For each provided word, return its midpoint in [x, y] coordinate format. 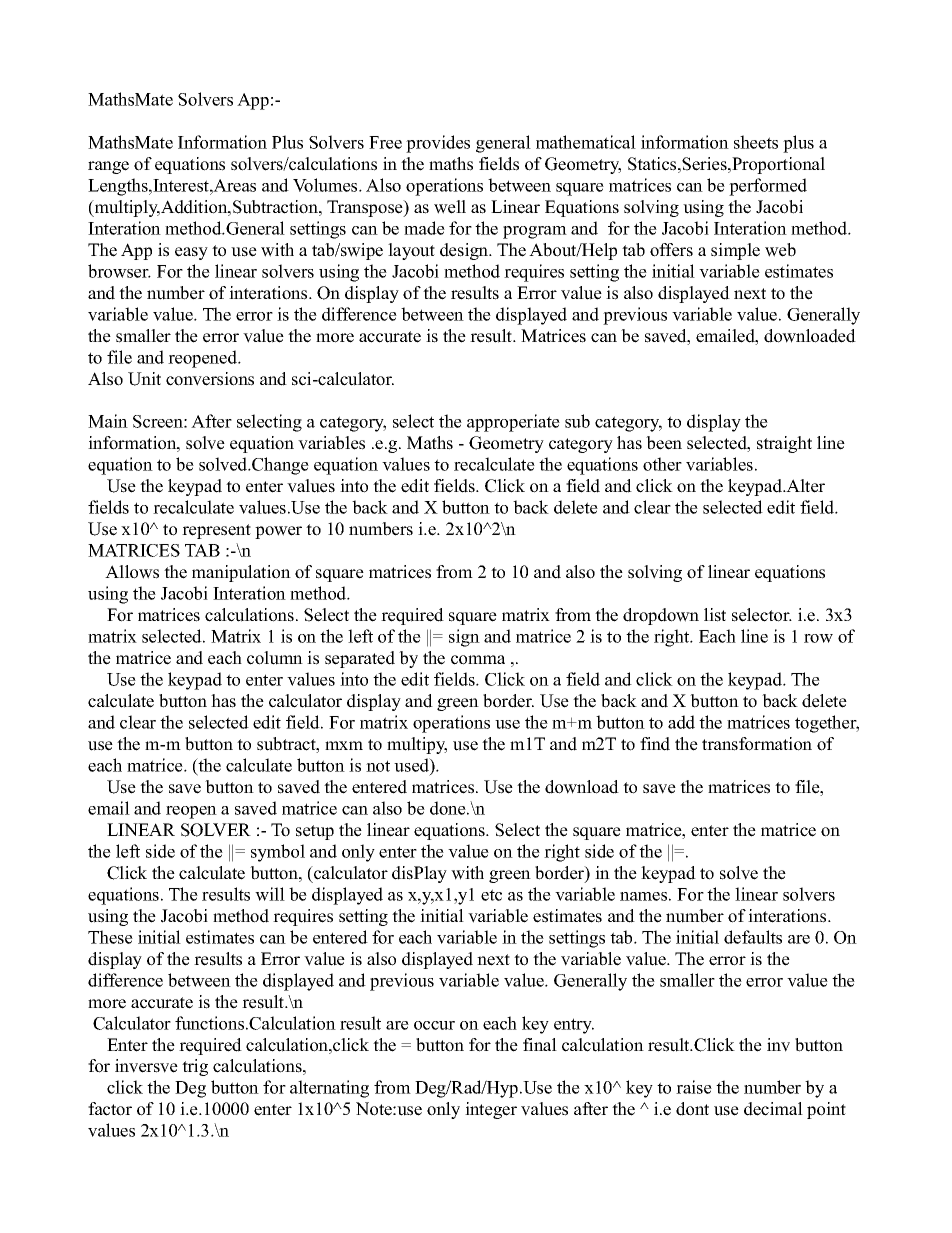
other [662, 464]
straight [784, 444]
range [108, 167]
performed [768, 187]
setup [315, 832]
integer [491, 1110]
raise [694, 1087]
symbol [278, 853]
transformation [757, 744]
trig [195, 1067]
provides [438, 144]
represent [216, 531]
